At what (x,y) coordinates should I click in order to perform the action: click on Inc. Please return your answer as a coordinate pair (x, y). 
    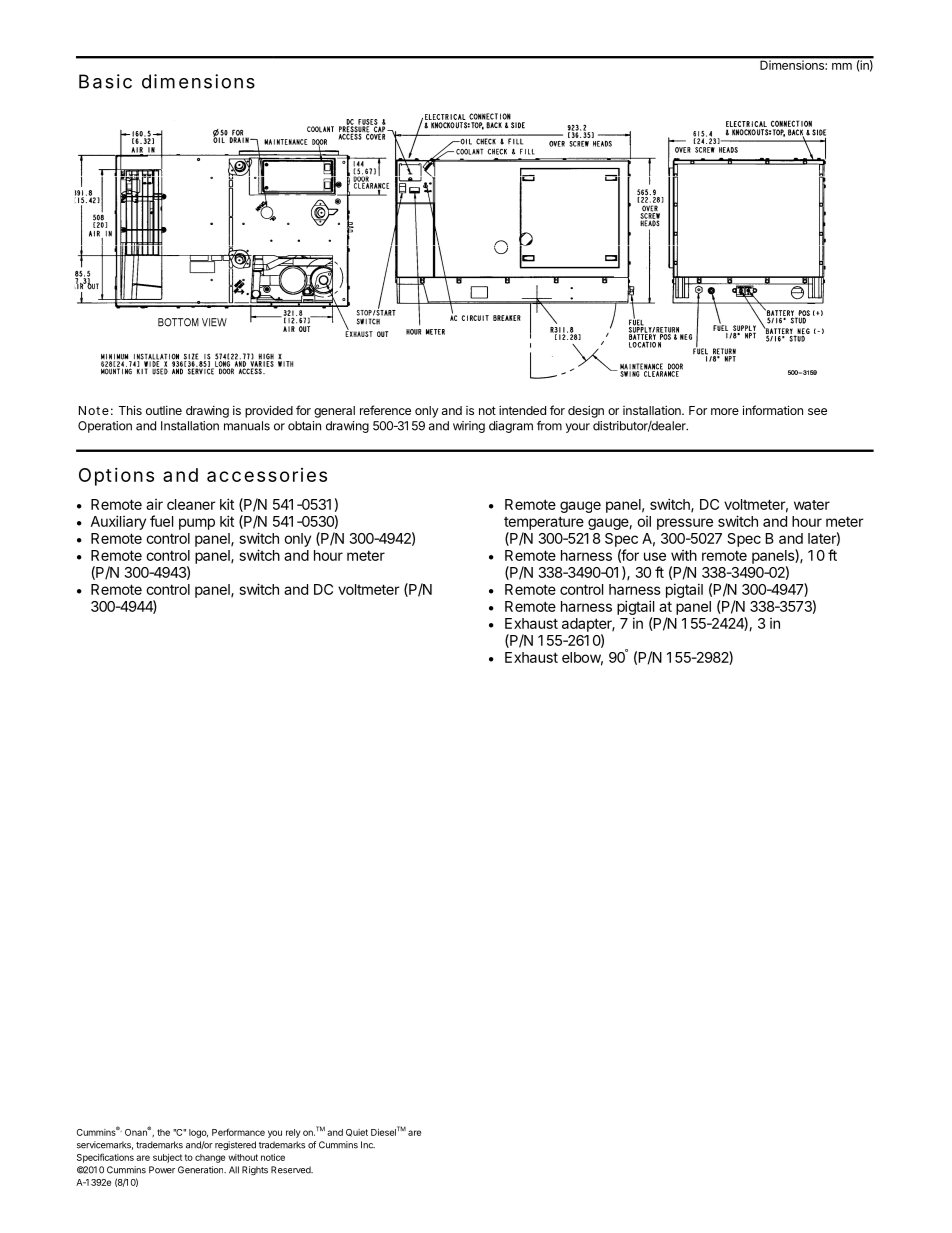
    Looking at the image, I should click on (368, 1145).
